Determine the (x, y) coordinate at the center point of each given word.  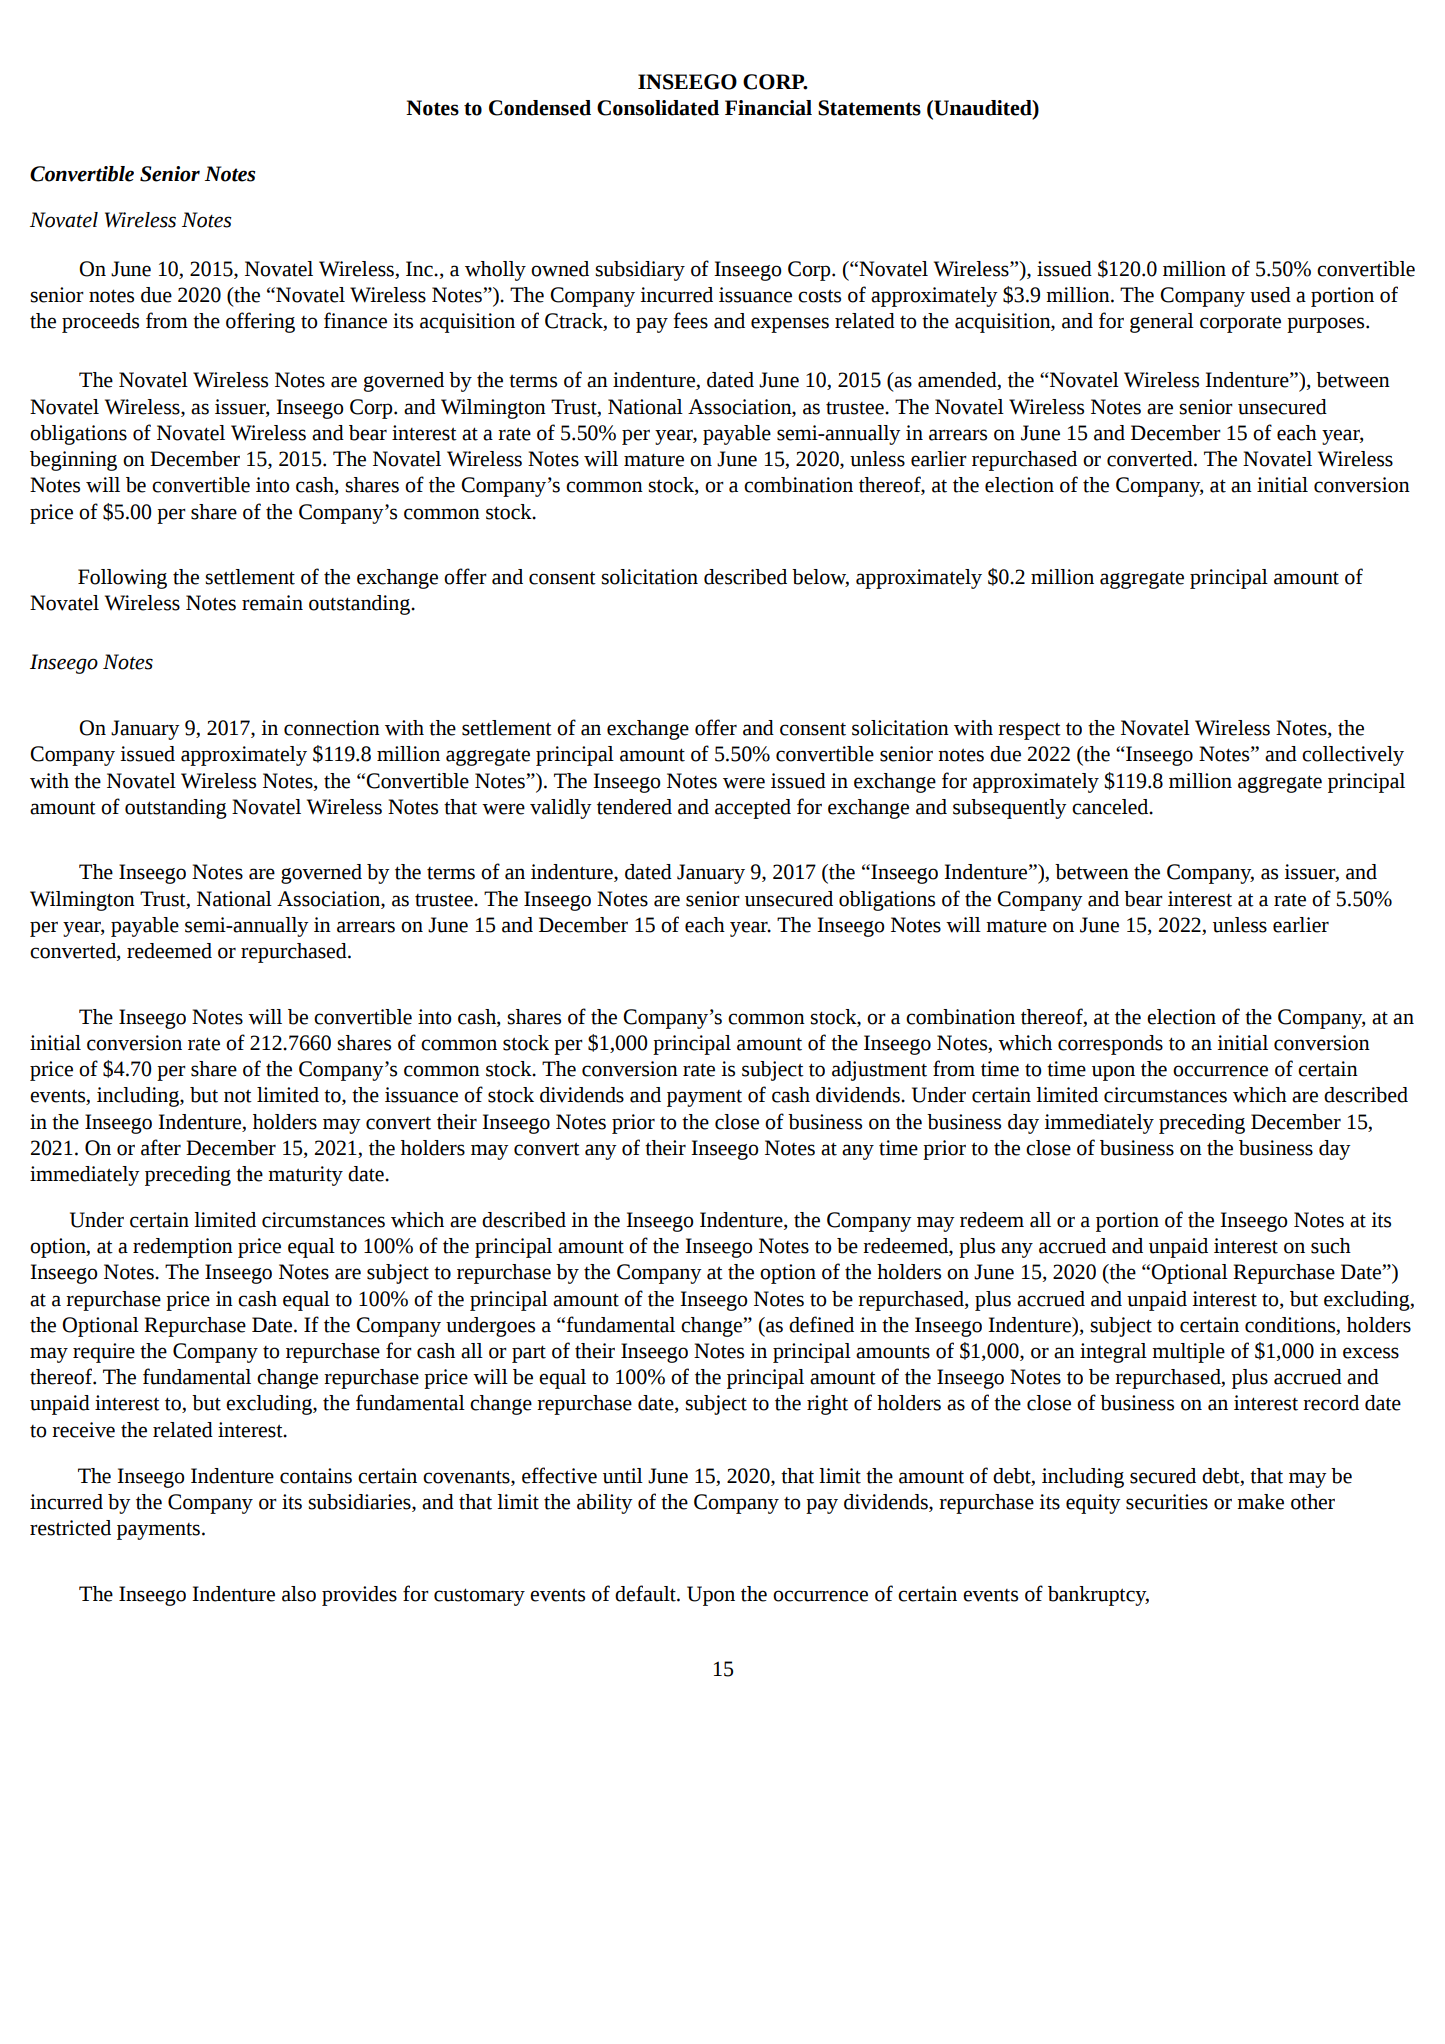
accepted (753, 809)
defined (821, 1324)
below (820, 578)
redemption (183, 1248)
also (299, 1594)
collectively (1353, 756)
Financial (768, 108)
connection (332, 728)
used (1270, 295)
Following (122, 579)
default (646, 1593)
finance (355, 320)
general (1162, 323)
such (1331, 1246)
